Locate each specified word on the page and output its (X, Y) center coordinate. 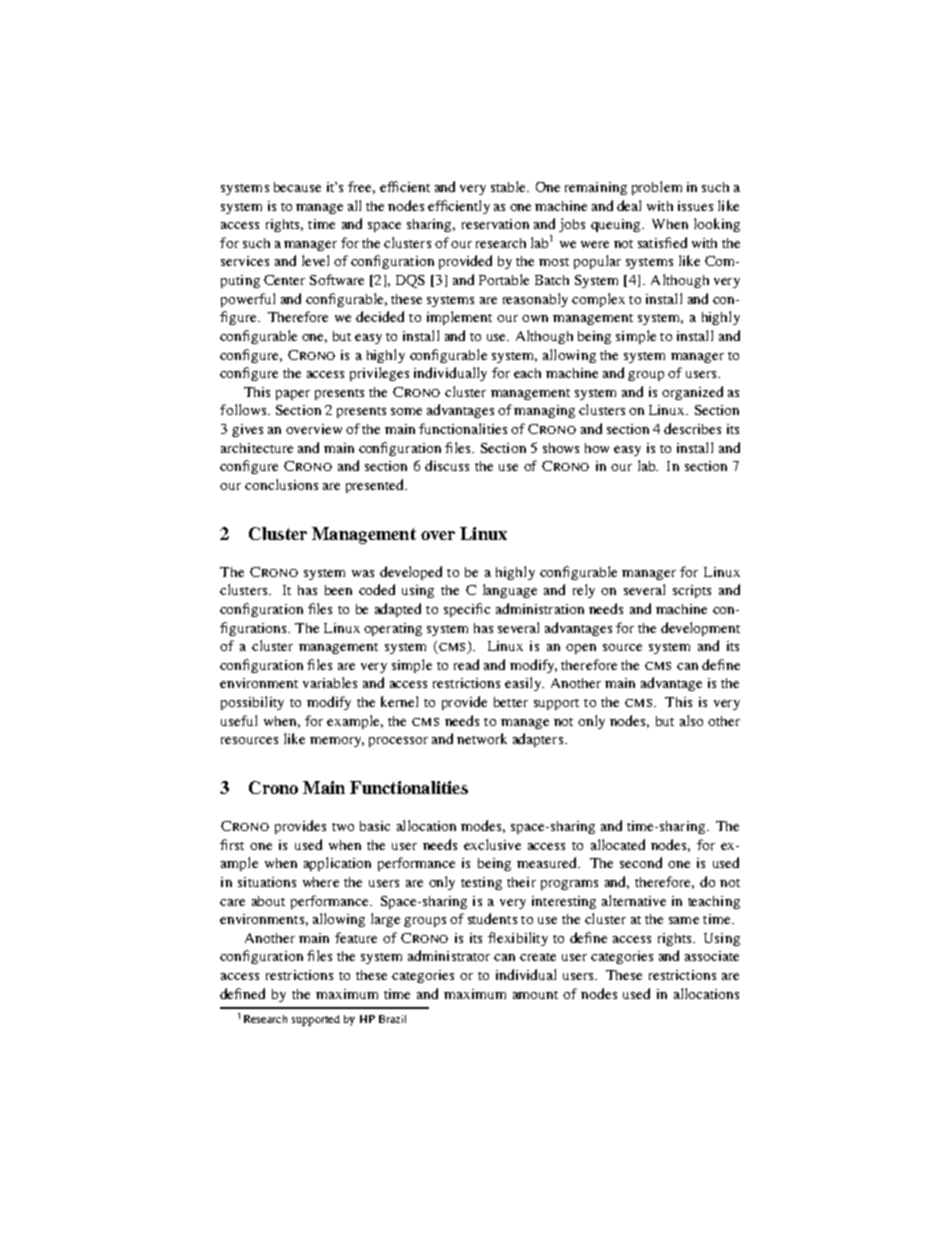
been (338, 590)
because (297, 187)
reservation (495, 224)
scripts (692, 591)
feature (356, 937)
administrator (449, 955)
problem (657, 188)
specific (467, 610)
